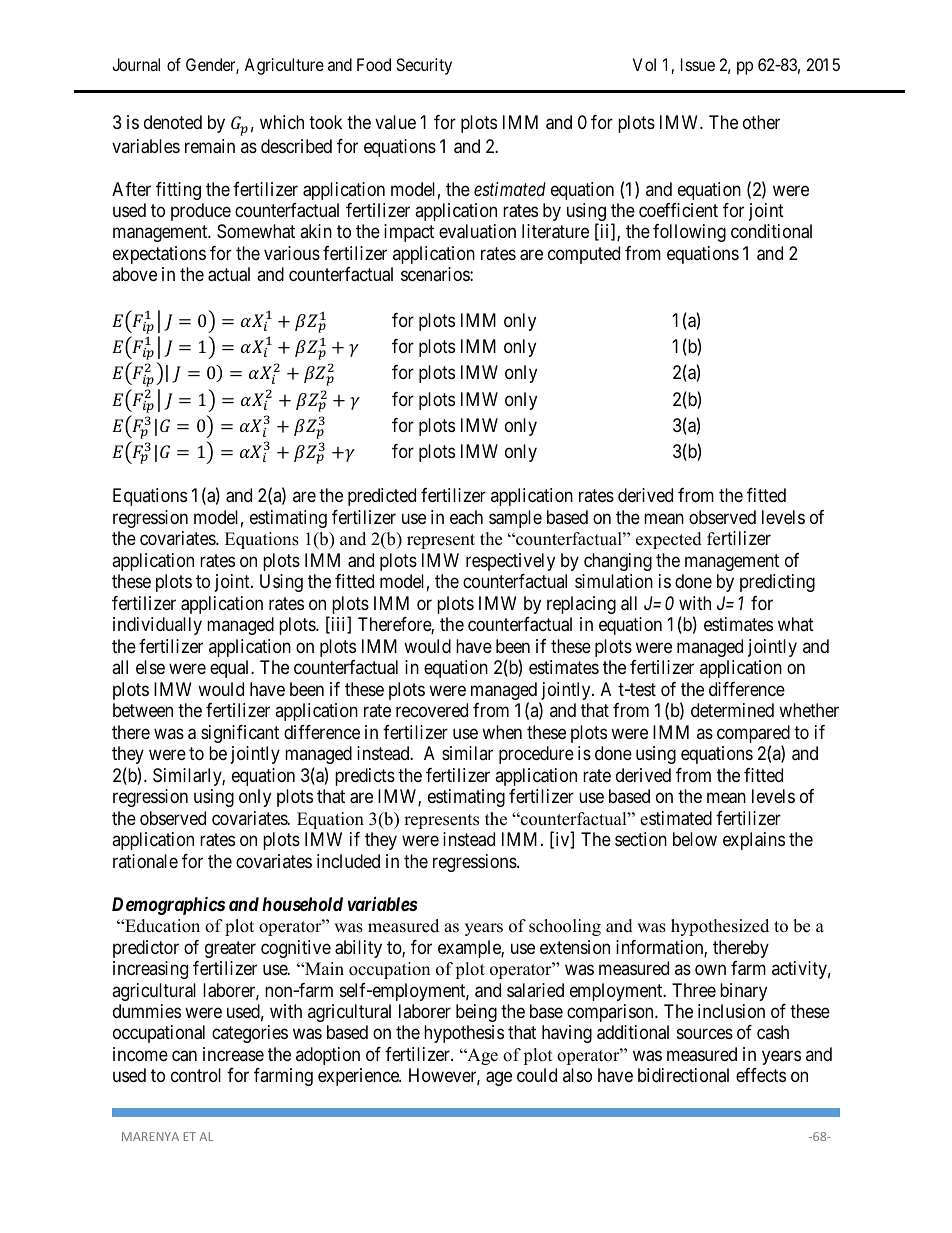  Describe the element at coordinates (761, 122) in the screenshot. I see `other` at that location.
